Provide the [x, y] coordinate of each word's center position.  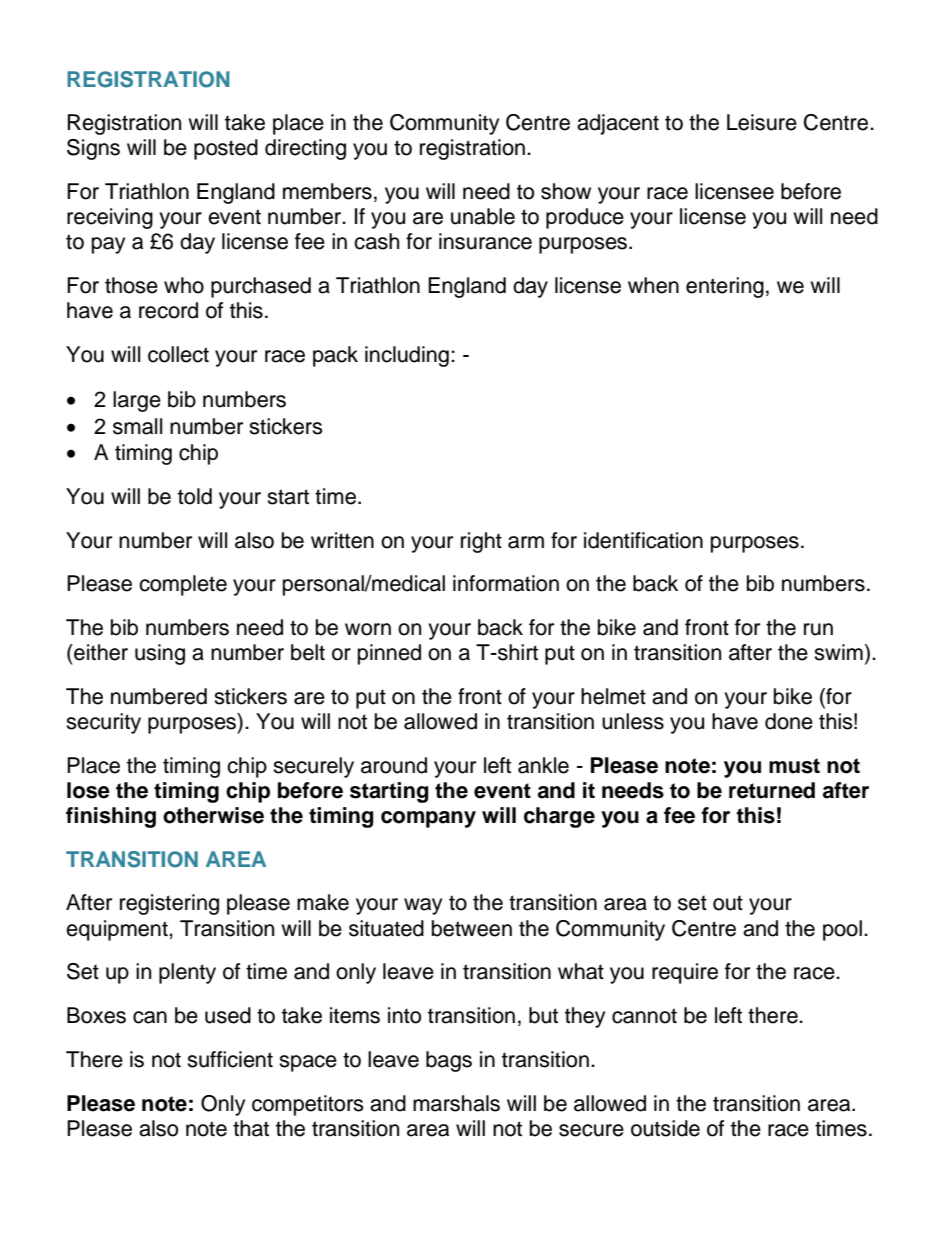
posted [226, 149]
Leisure [762, 122]
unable [483, 216]
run [818, 629]
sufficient [230, 1059]
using [160, 654]
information [506, 583]
